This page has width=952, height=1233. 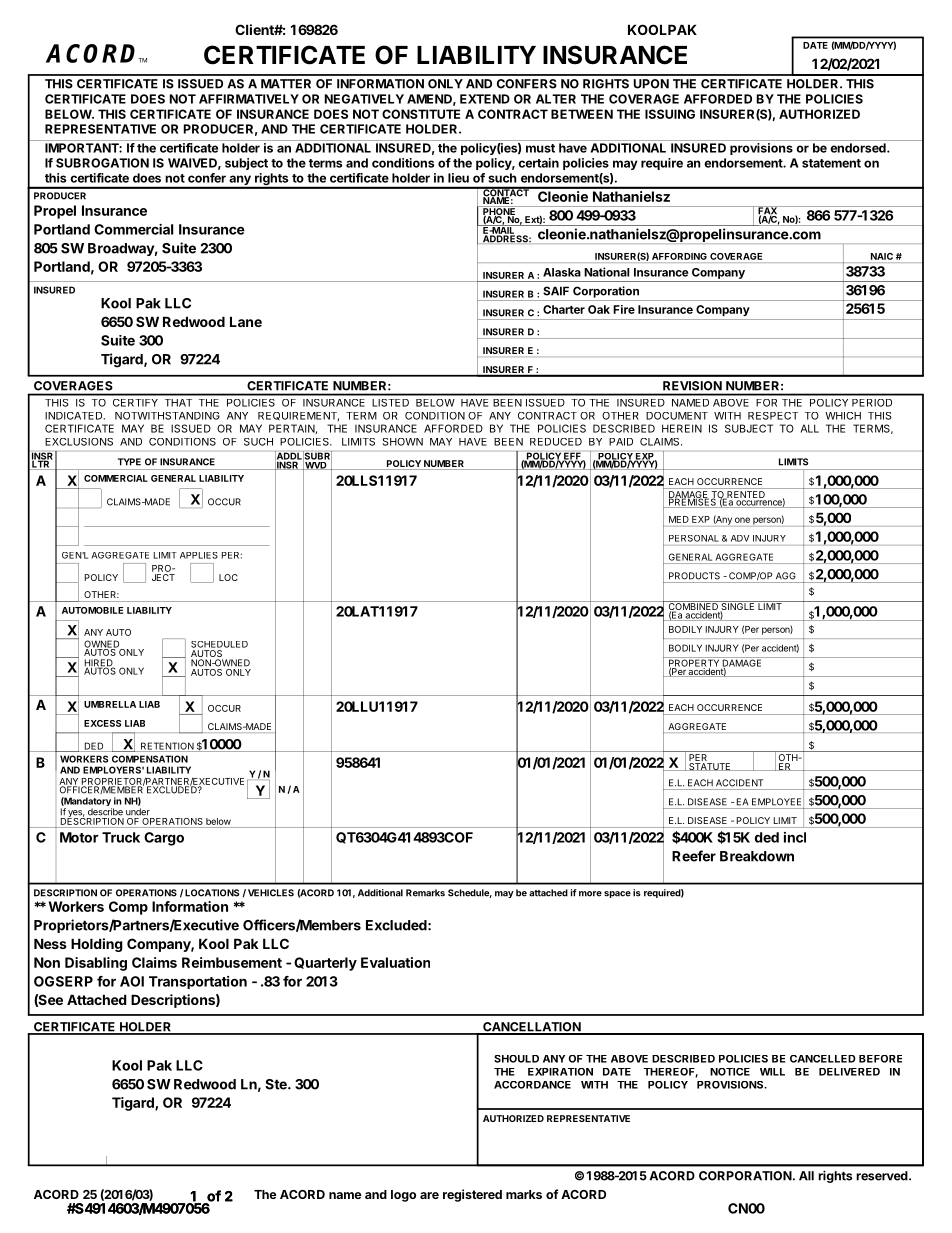 What do you see at coordinates (773, 416) in the page?
I see `RESPECT` at bounding box center [773, 416].
